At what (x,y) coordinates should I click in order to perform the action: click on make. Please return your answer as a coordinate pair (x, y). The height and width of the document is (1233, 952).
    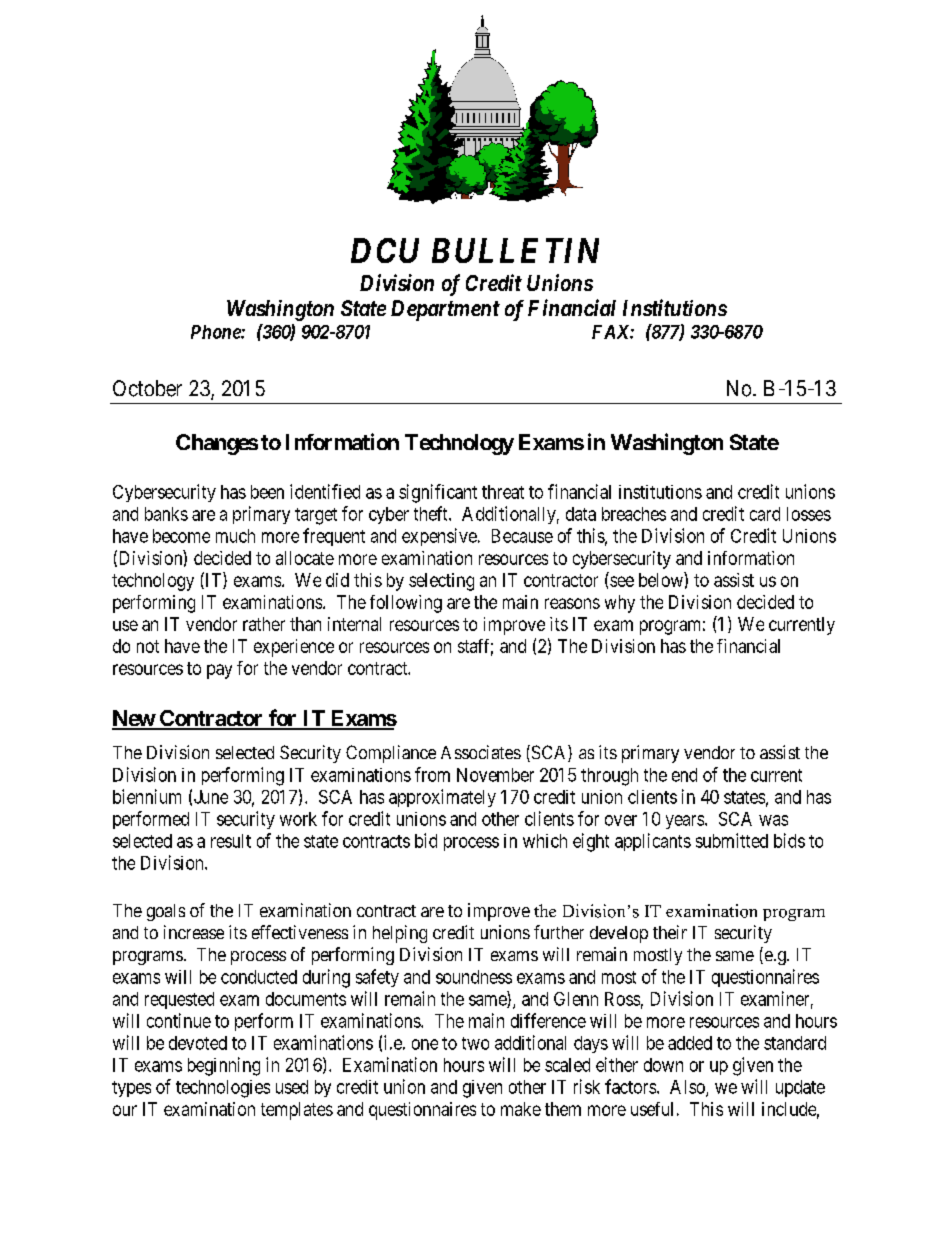
    Looking at the image, I should click on (521, 1109).
